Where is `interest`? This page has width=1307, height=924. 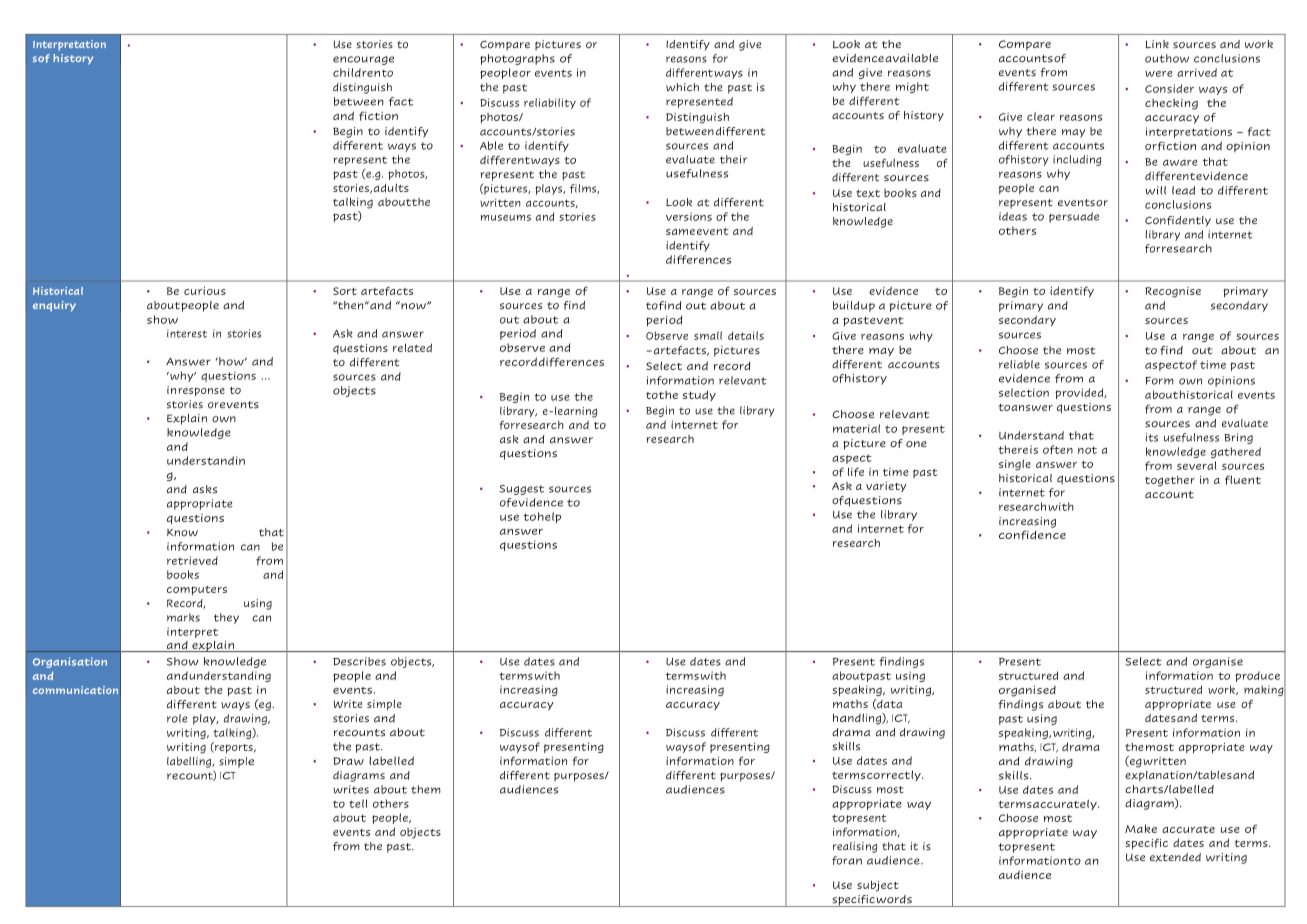
interest is located at coordinates (187, 333).
